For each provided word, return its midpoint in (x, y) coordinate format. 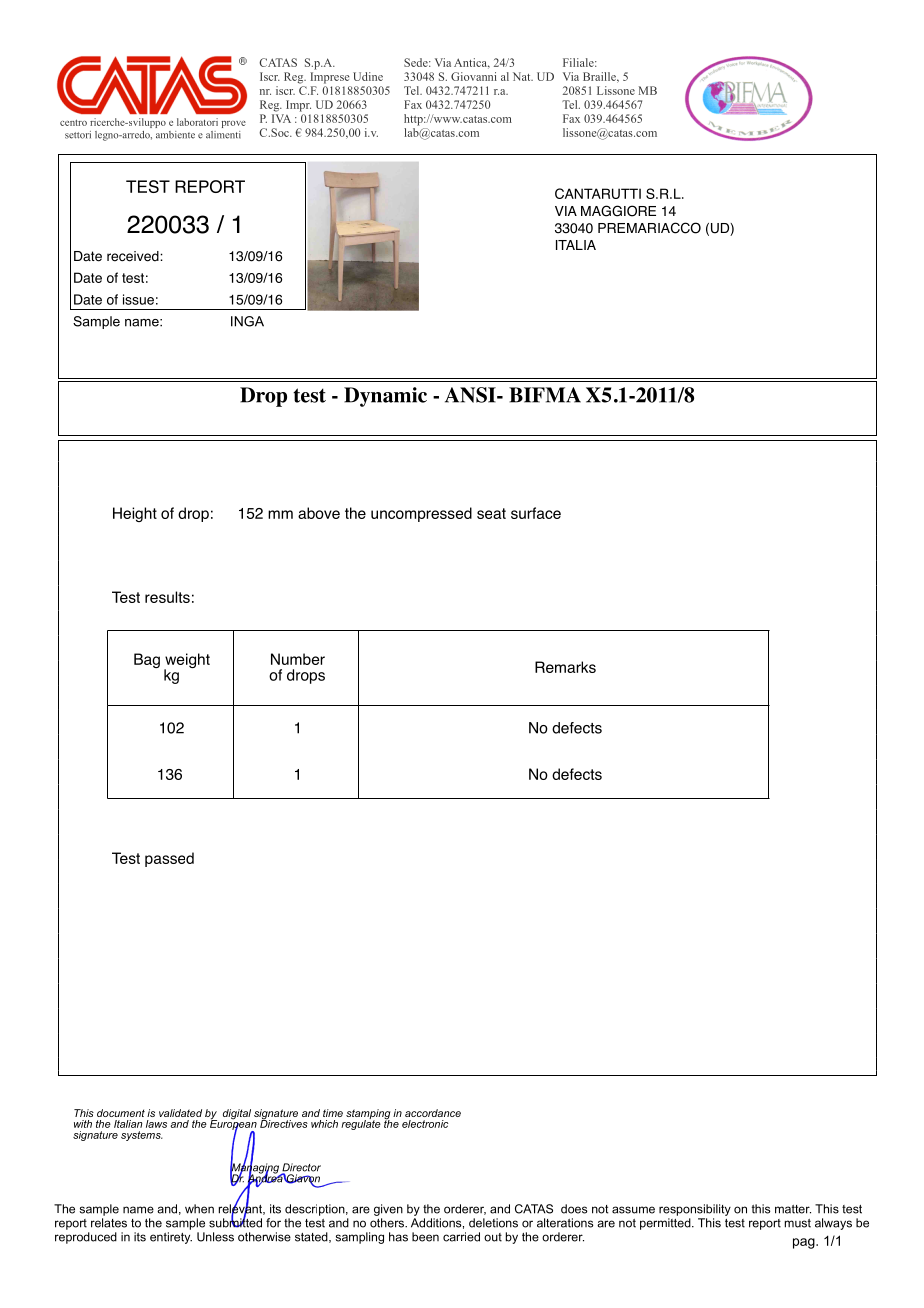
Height (135, 514)
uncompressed (421, 514)
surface (536, 513)
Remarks (565, 667)
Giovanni (474, 76)
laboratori (197, 122)
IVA (281, 118)
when (199, 1209)
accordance (433, 1113)
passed (169, 859)
